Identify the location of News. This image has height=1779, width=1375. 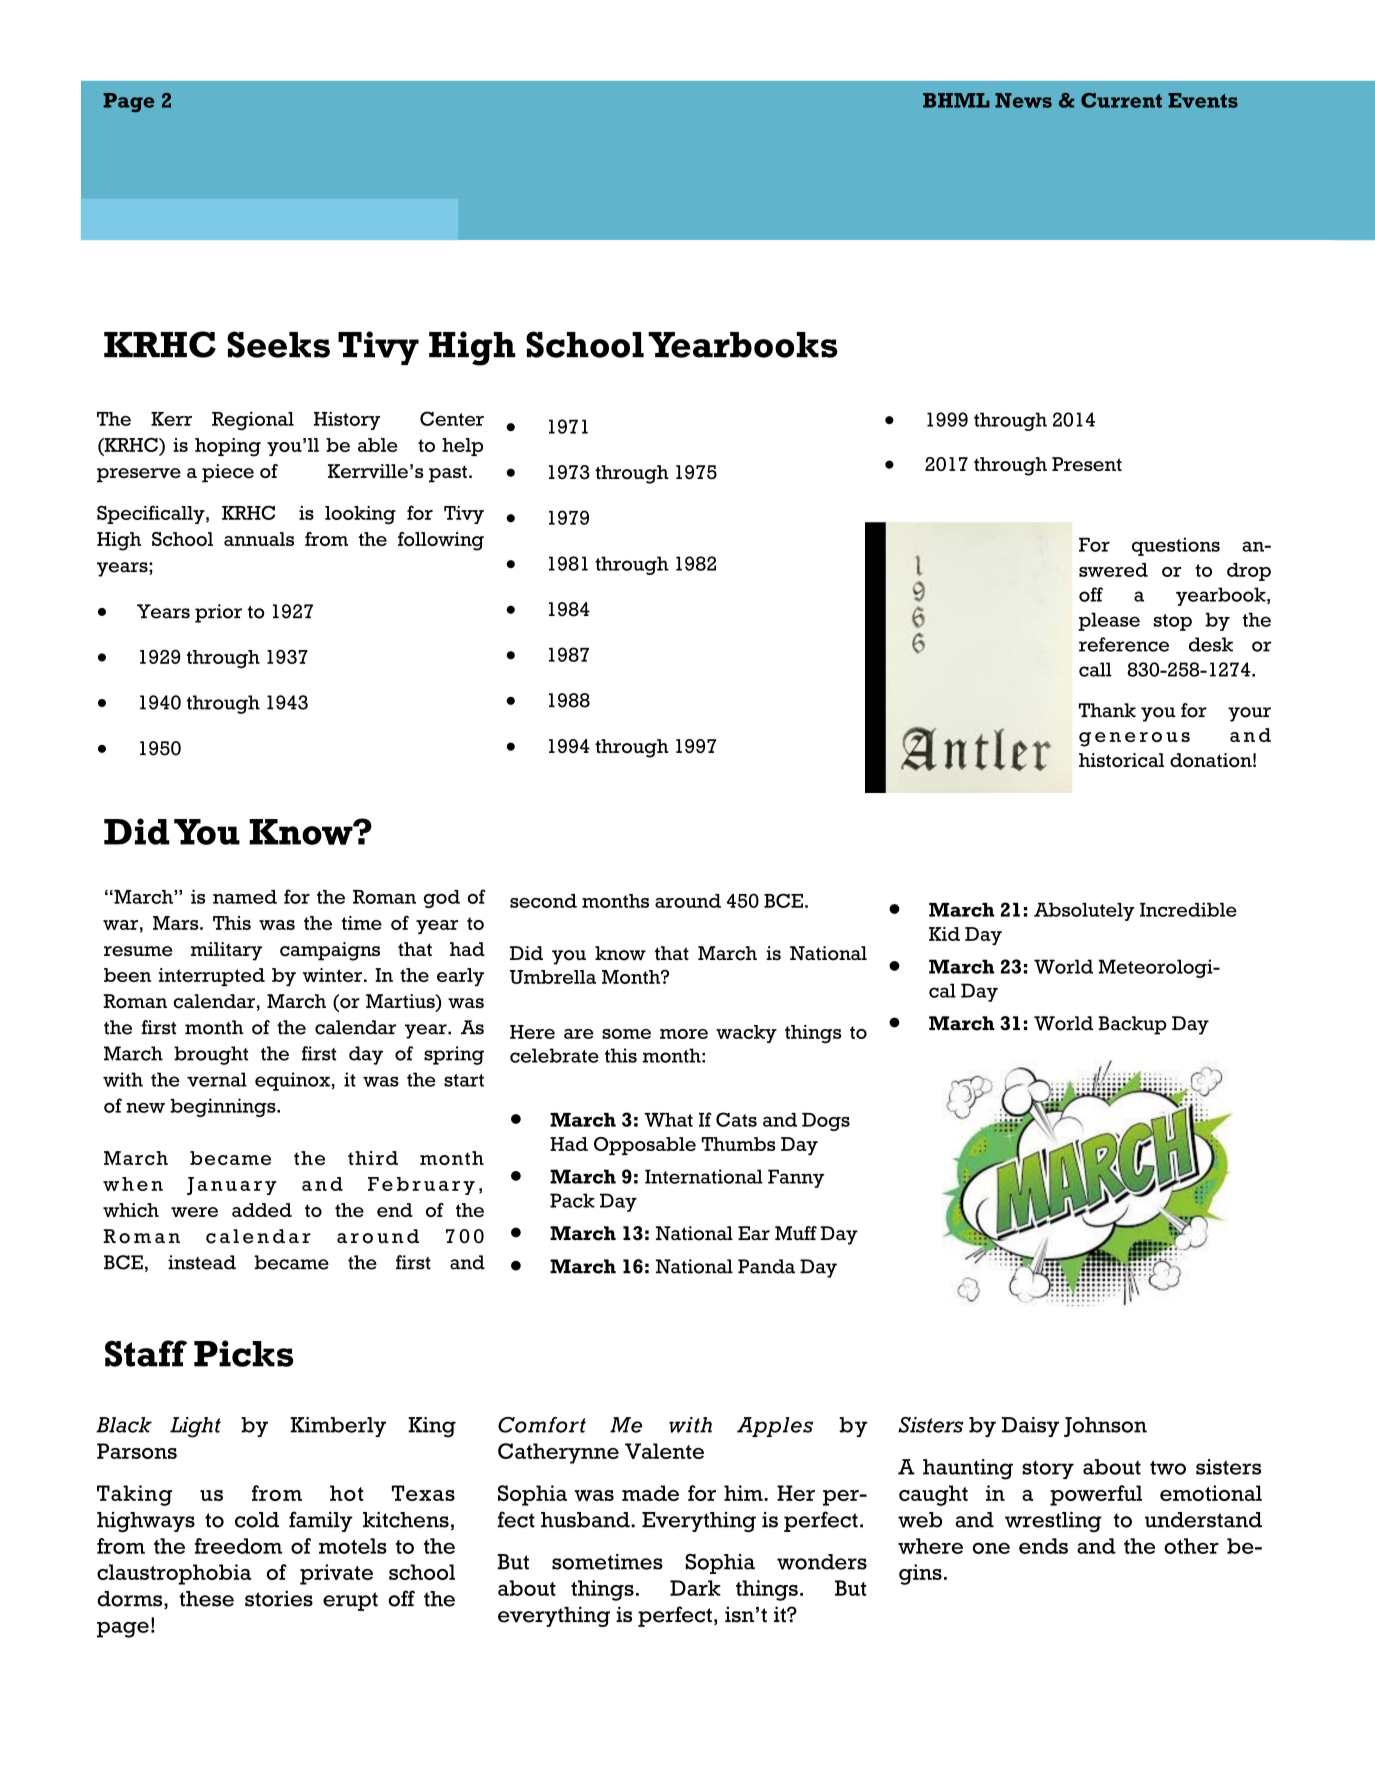
(1023, 100).
